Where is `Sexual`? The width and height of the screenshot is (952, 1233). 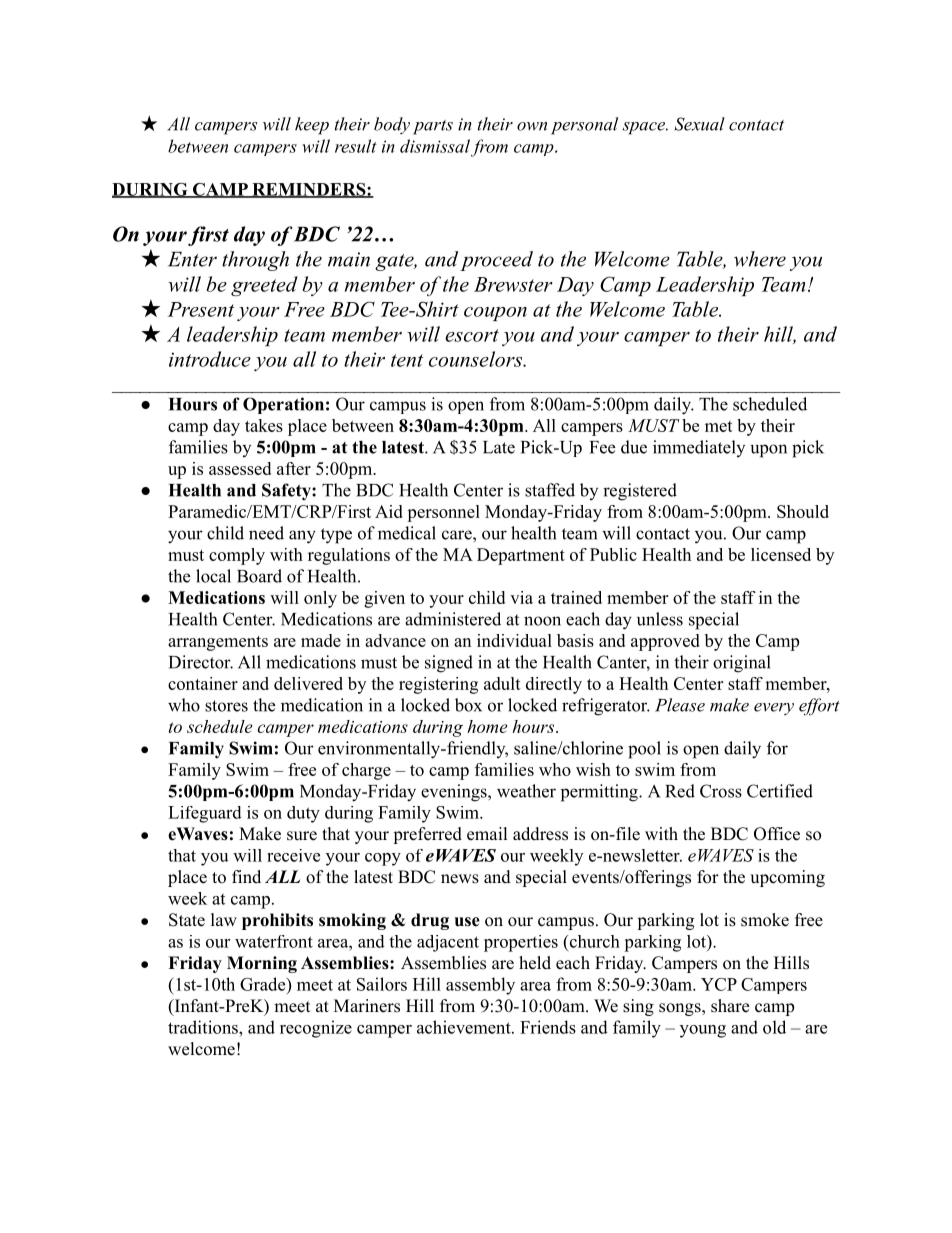
Sexual is located at coordinates (700, 124).
